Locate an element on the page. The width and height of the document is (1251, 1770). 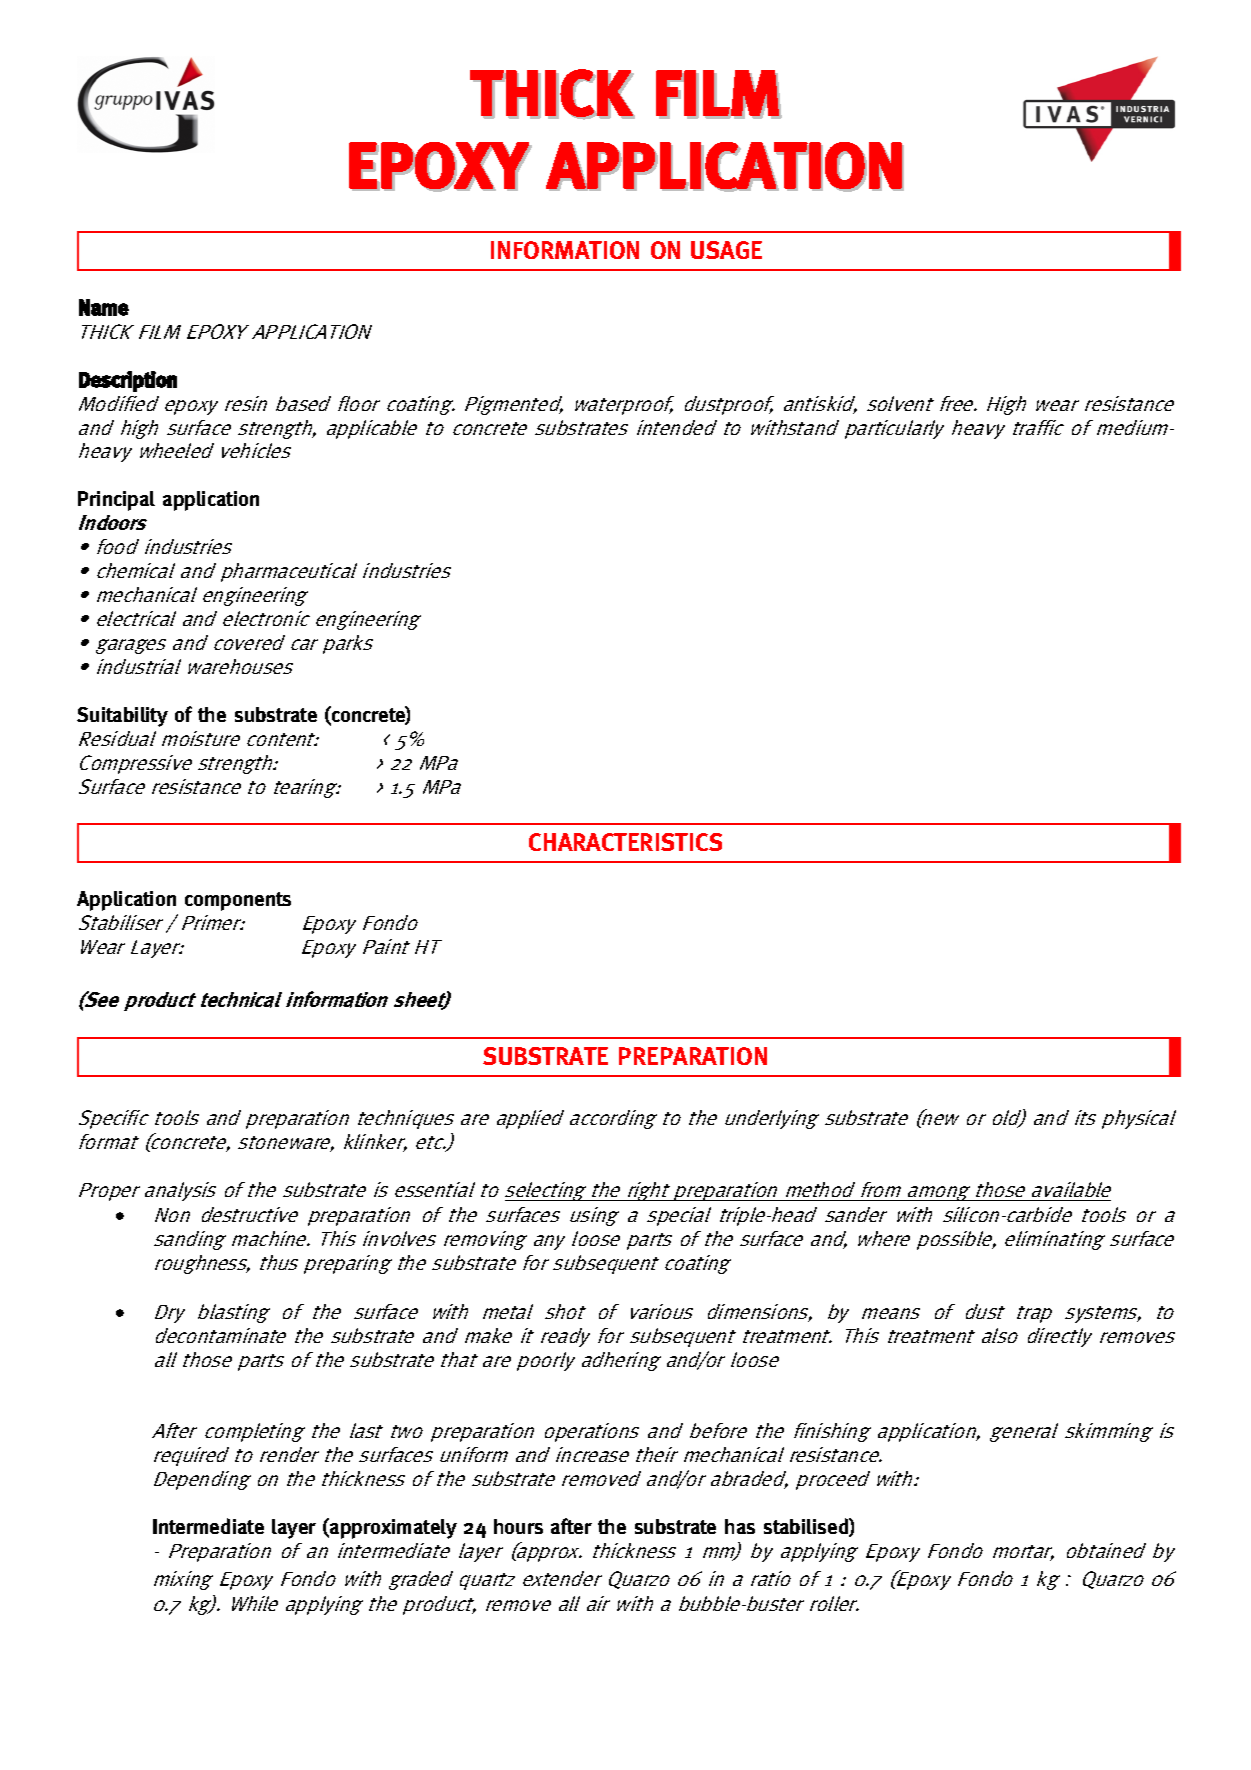
Principal is located at coordinates (116, 501).
